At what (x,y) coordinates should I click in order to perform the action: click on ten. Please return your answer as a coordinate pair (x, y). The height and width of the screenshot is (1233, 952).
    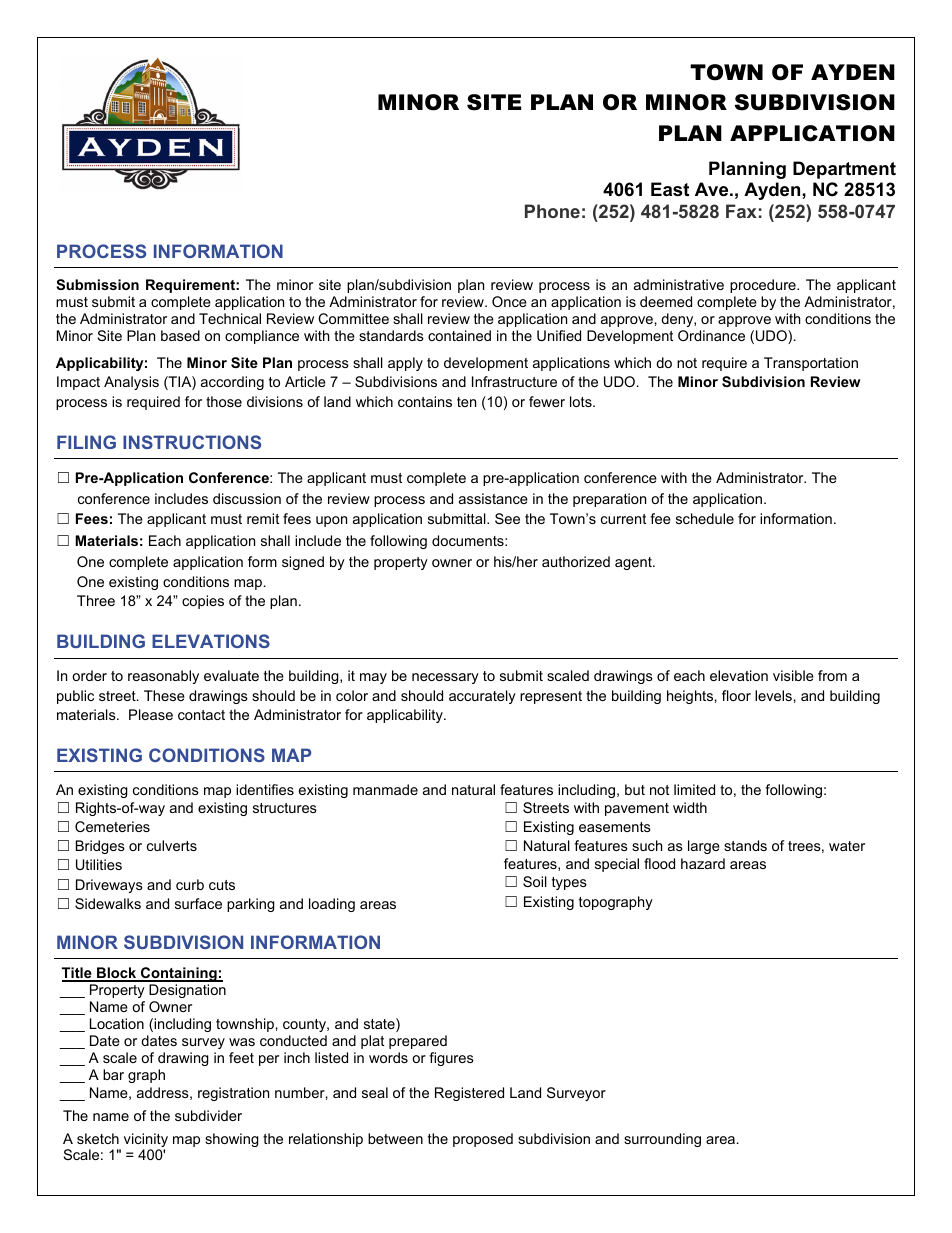
    Looking at the image, I should click on (466, 402).
